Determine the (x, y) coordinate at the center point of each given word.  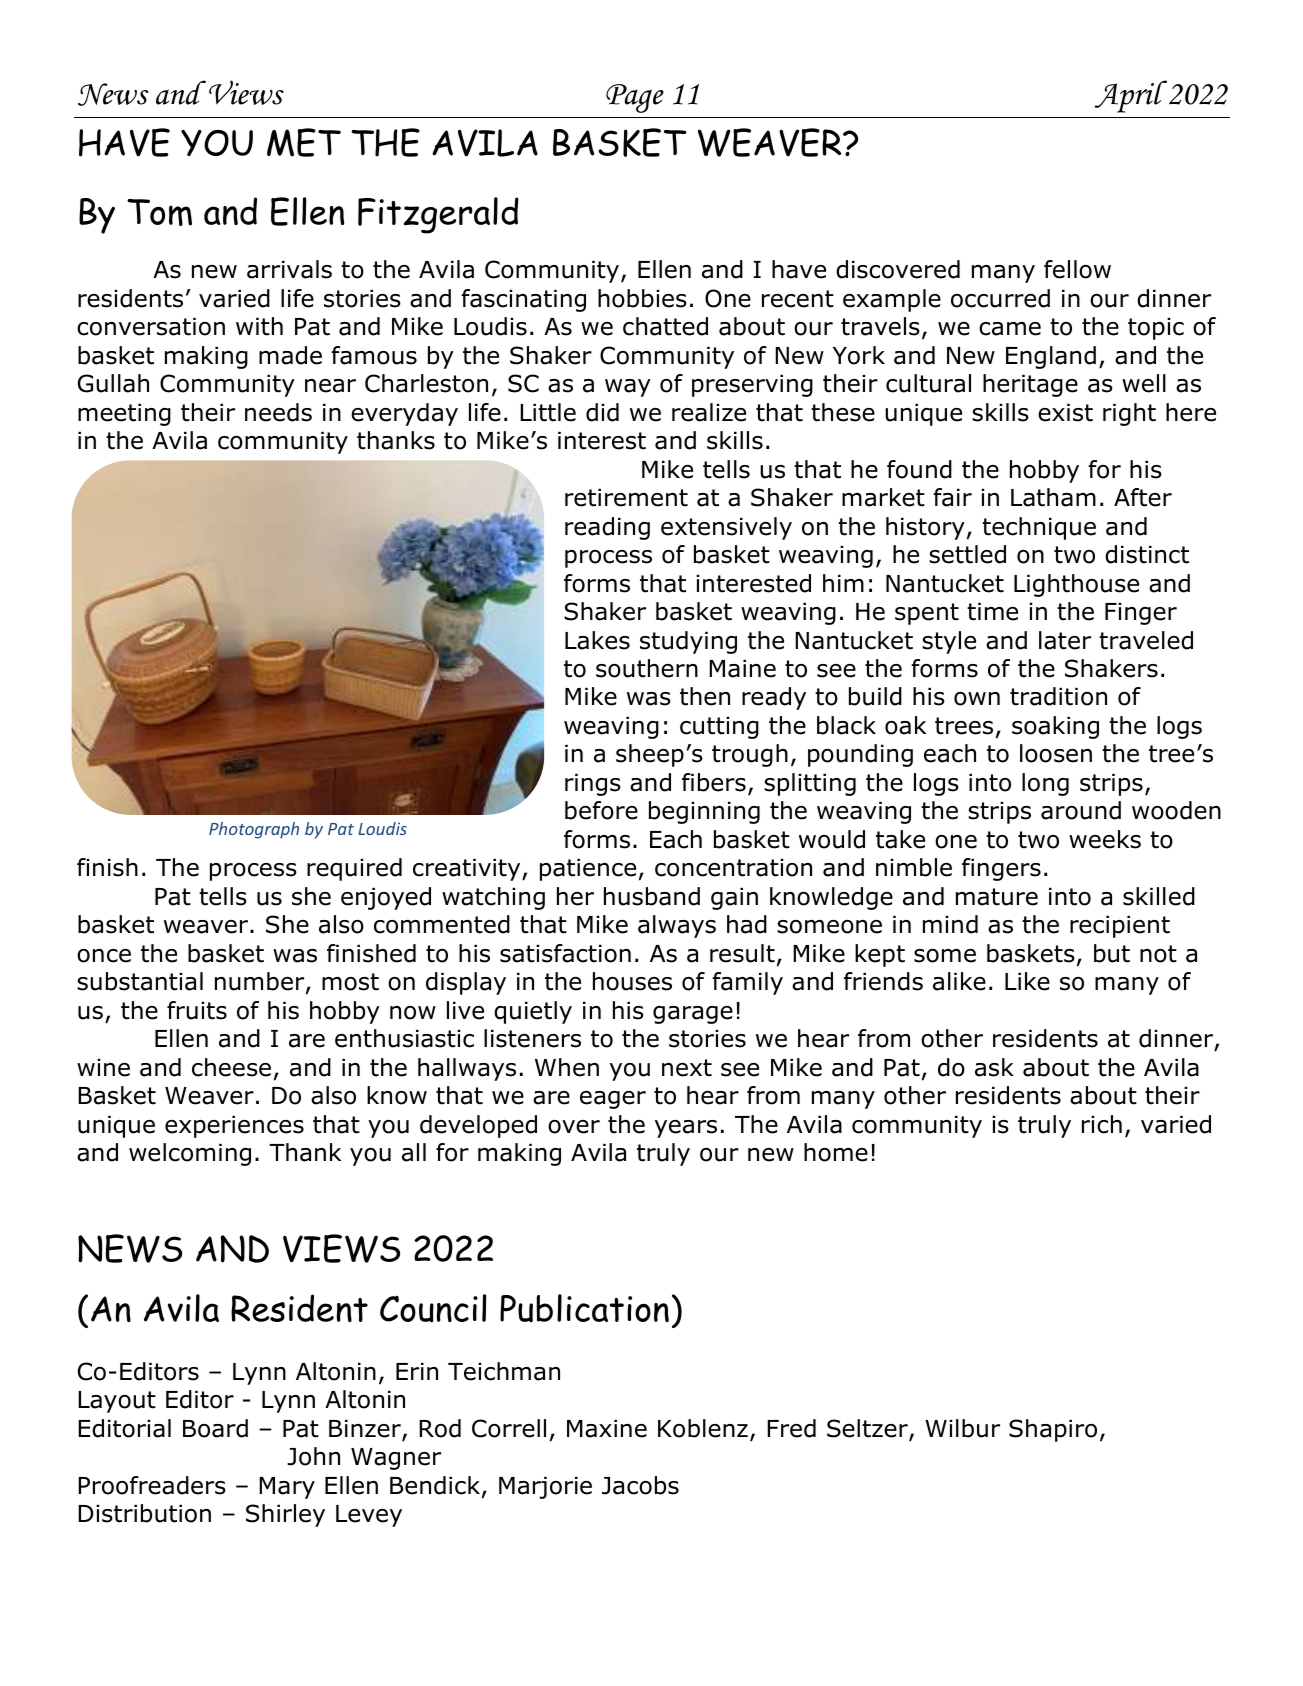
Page (635, 98)
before (601, 810)
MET (304, 142)
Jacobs (640, 1485)
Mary (287, 1488)
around (1081, 810)
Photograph (254, 830)
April (1131, 96)
